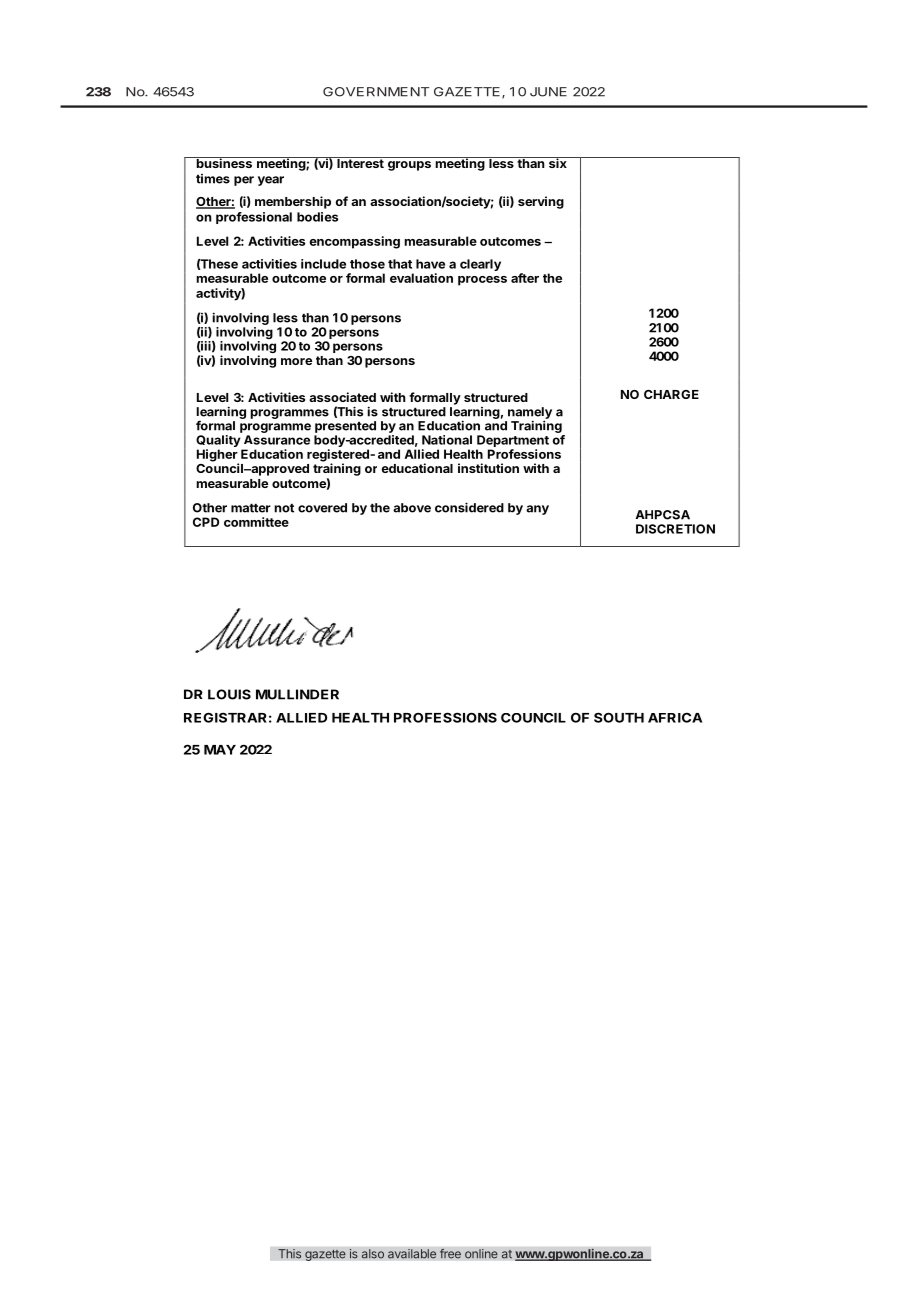 This page has height=1307, width=924. Describe the element at coordinates (220, 750) in the page. I see `MAY` at that location.
